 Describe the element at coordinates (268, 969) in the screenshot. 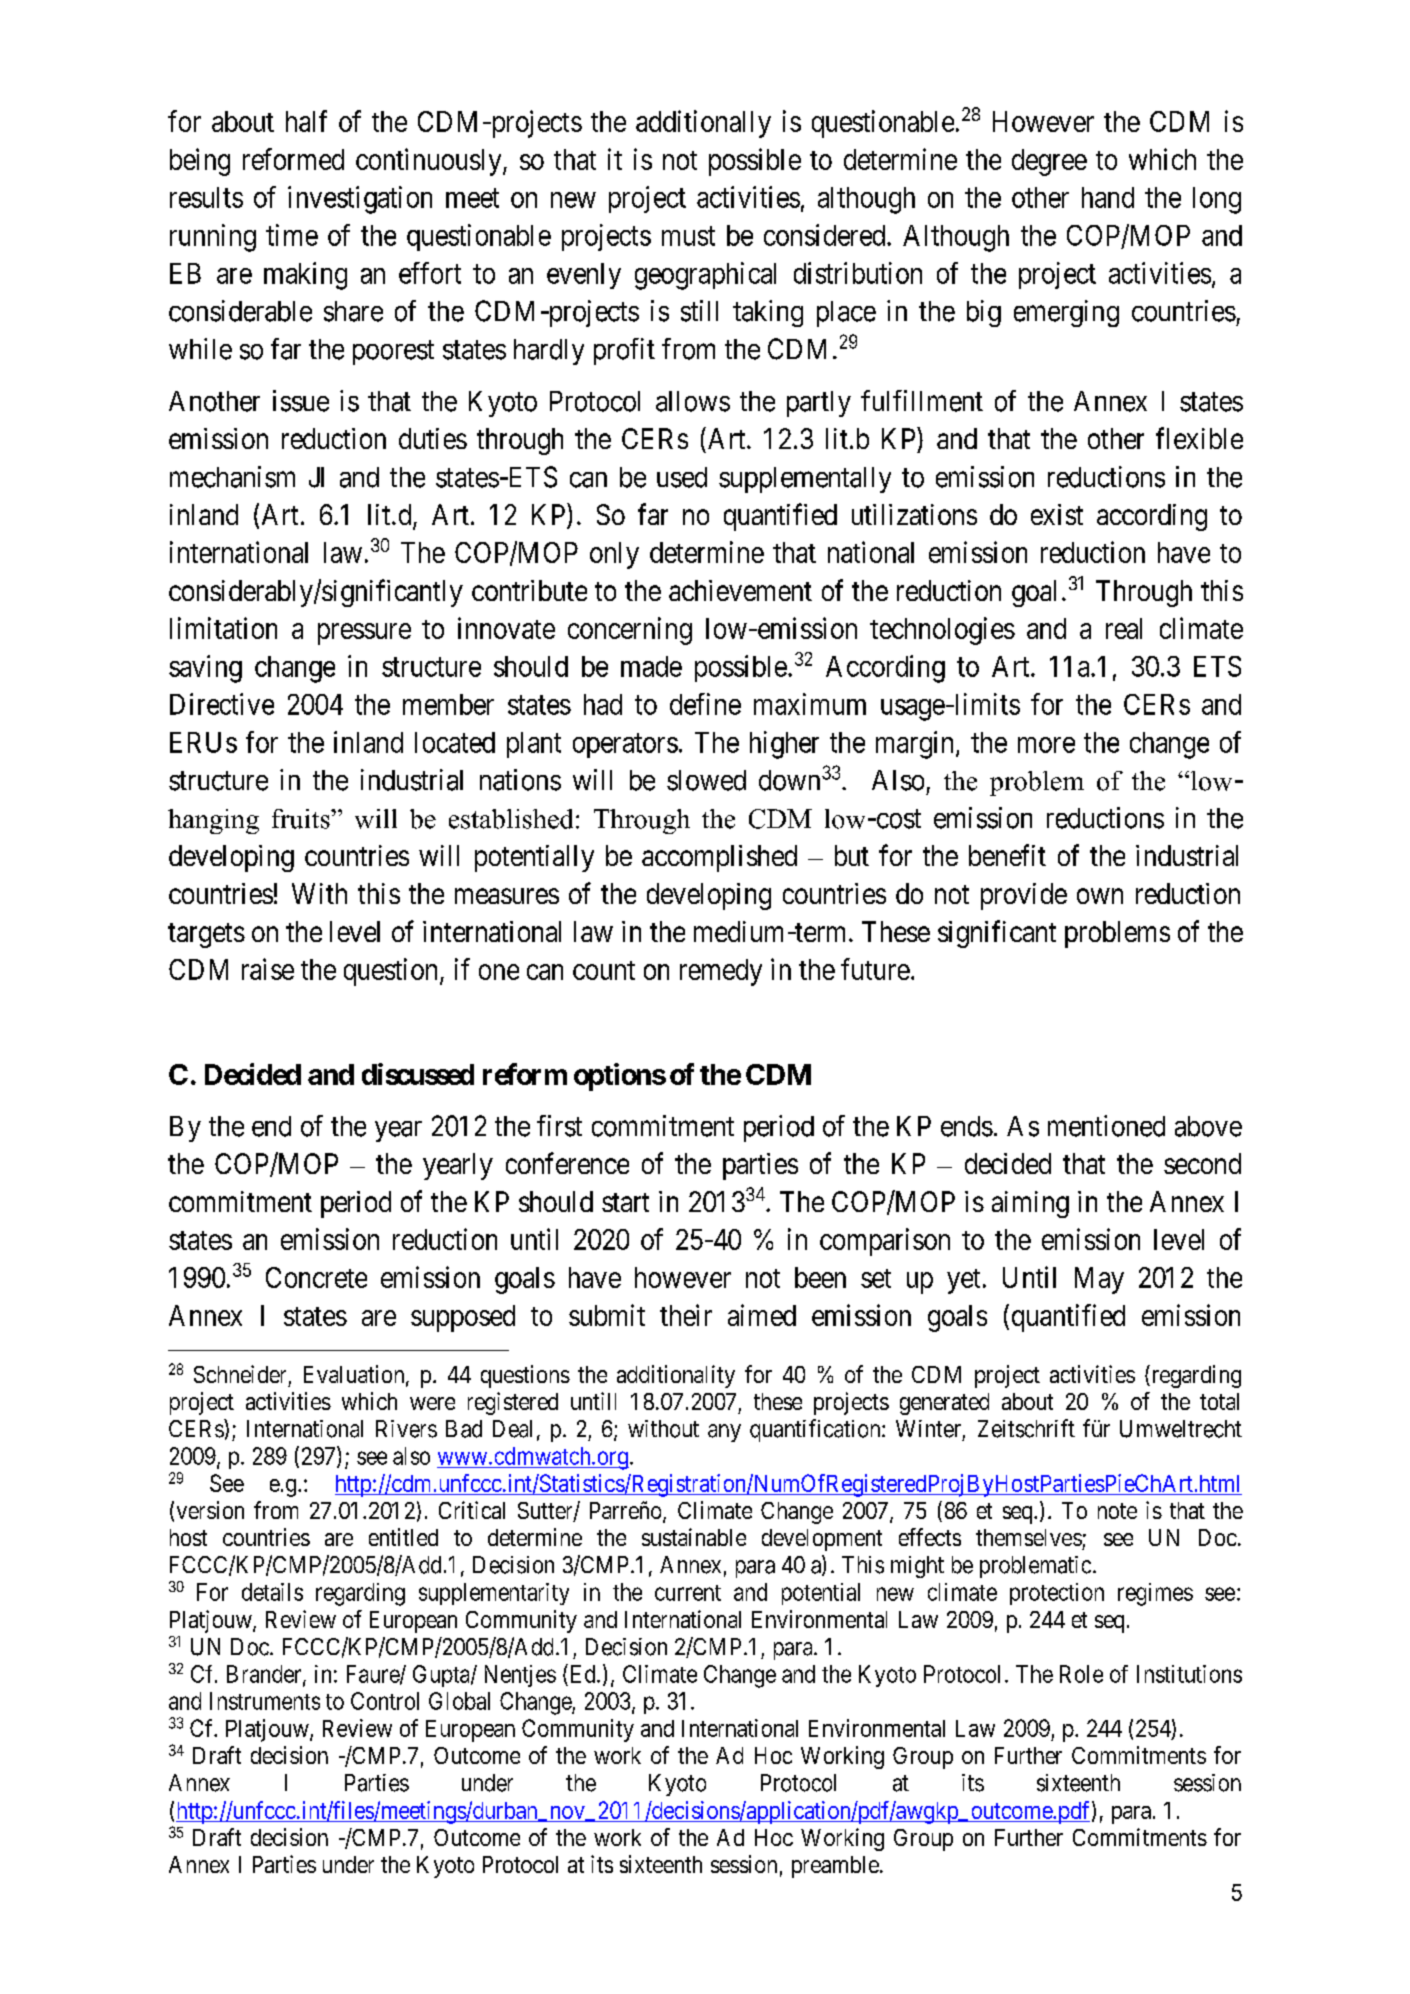

I see `raise` at that location.
